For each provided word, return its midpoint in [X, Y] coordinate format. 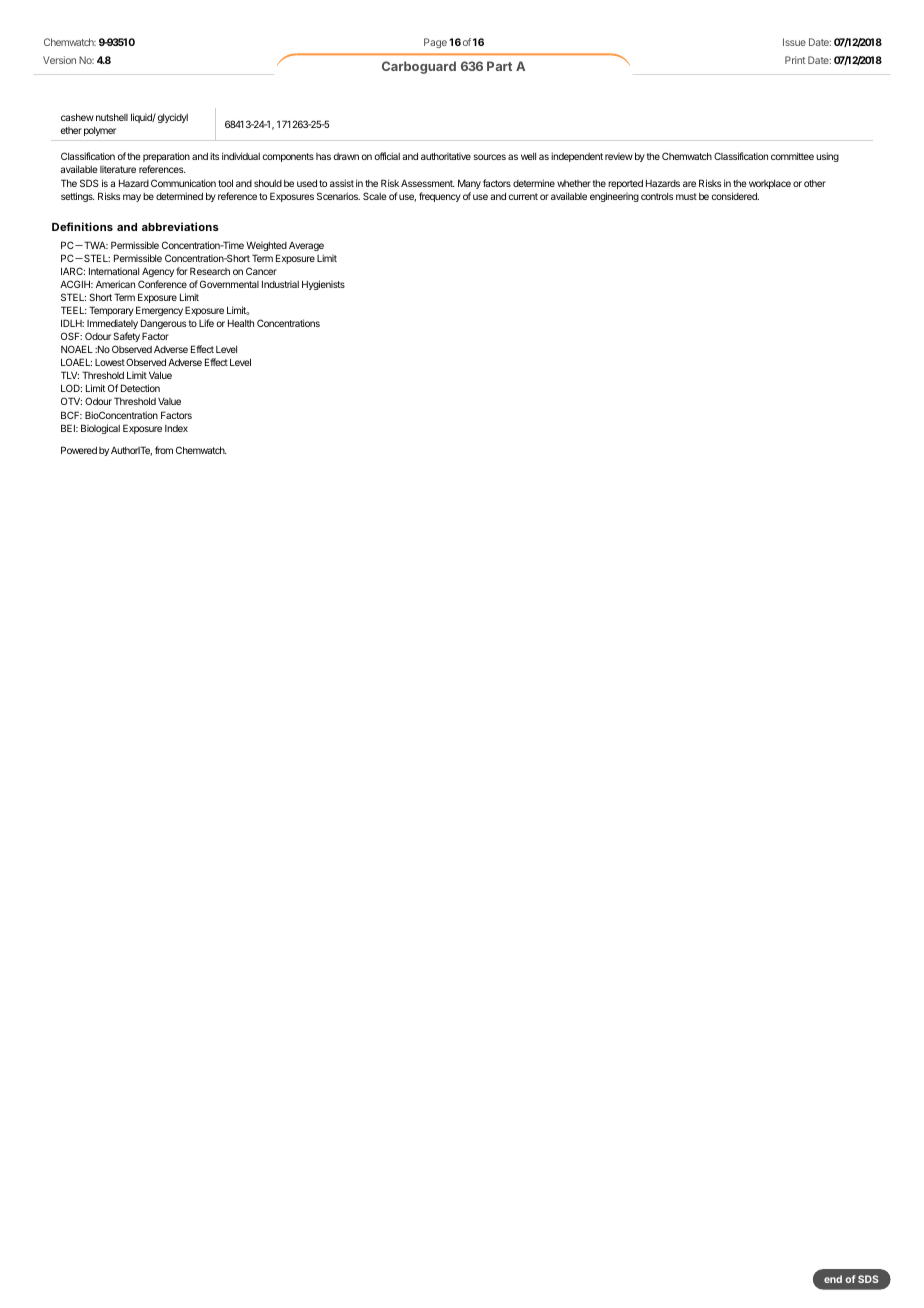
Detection [140, 388]
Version [59, 60]
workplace [770, 184]
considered [735, 196]
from [164, 450]
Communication [183, 183]
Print [795, 60]
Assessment [428, 183]
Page [435, 43]
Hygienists [323, 285]
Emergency [159, 311]
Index [176, 428]
